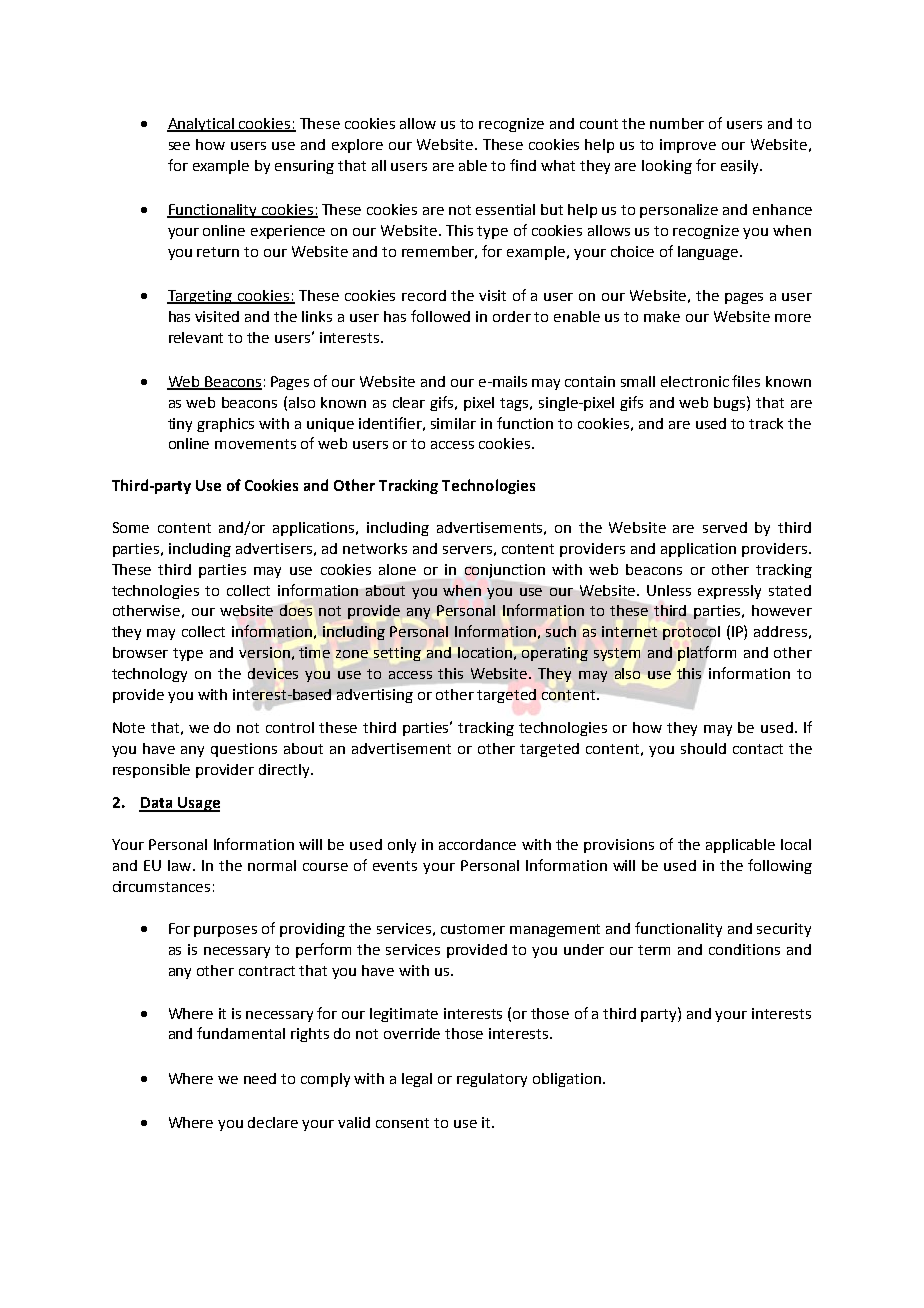 The height and width of the image is (1308, 924). I want to click on see, so click(179, 146).
